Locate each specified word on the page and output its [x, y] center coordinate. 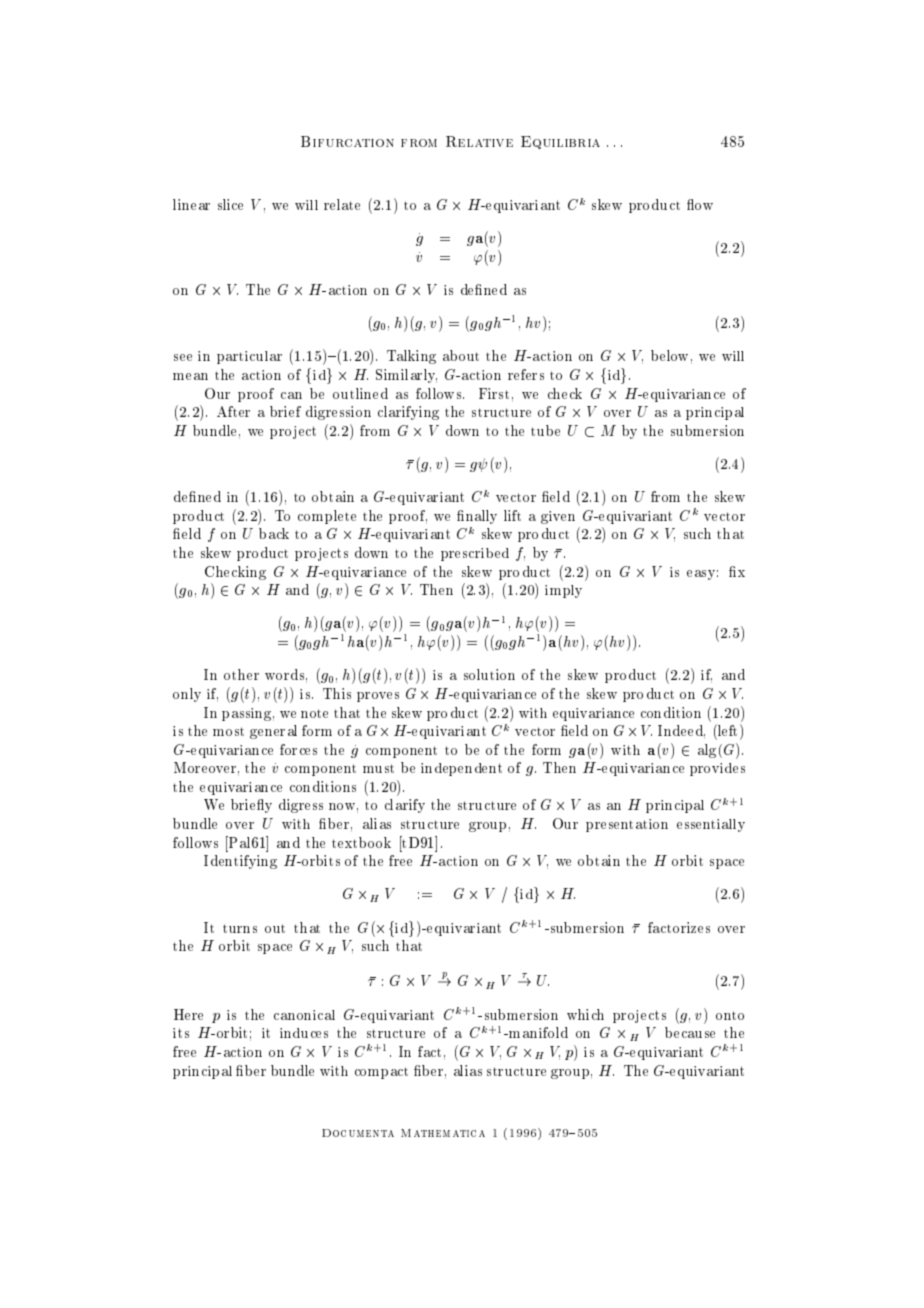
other [241, 674]
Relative [479, 141]
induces [304, 1033]
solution [489, 674]
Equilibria [560, 142]
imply [563, 591]
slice [230, 204]
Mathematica [443, 1133]
